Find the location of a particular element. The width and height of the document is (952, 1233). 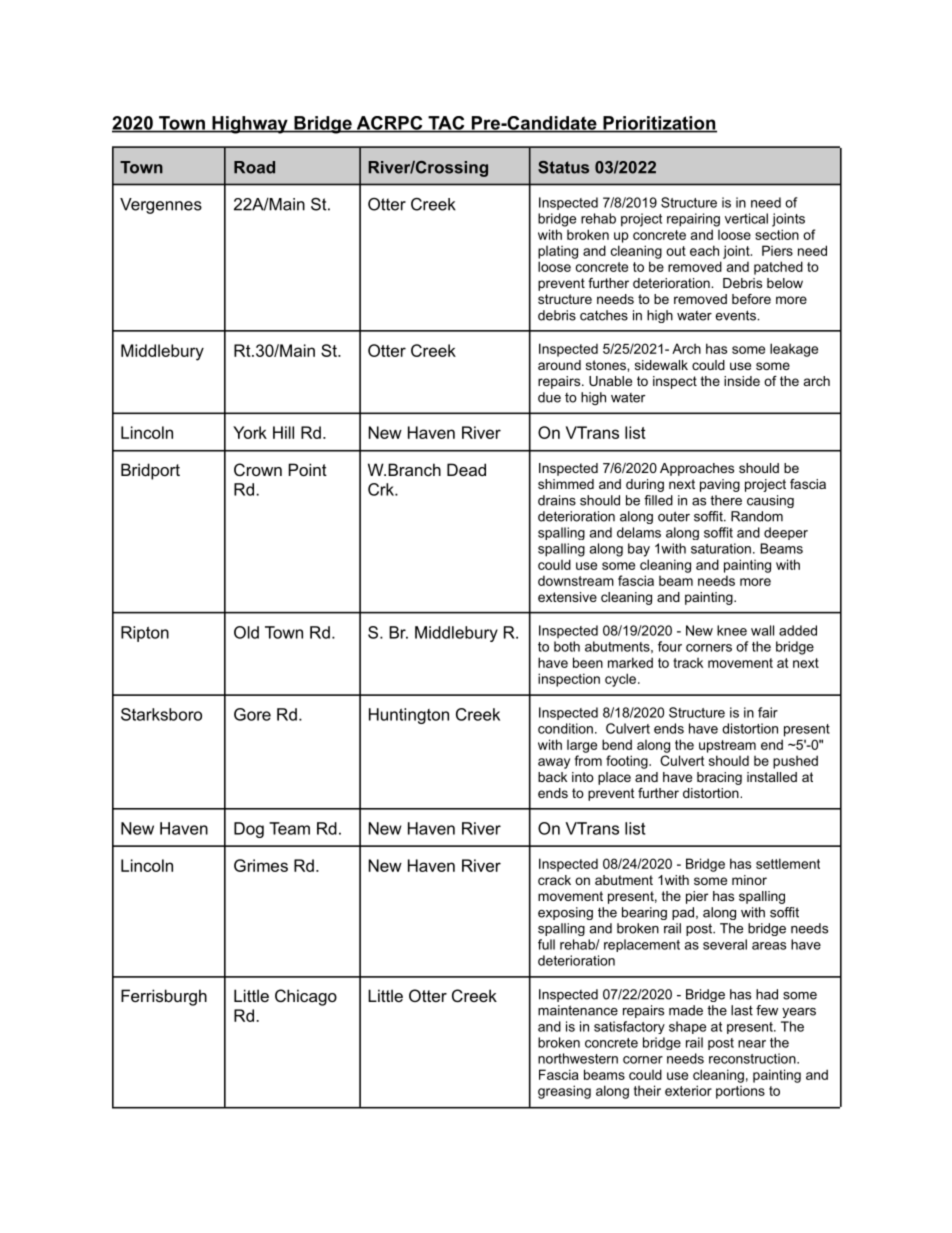

extensive is located at coordinates (567, 597).
